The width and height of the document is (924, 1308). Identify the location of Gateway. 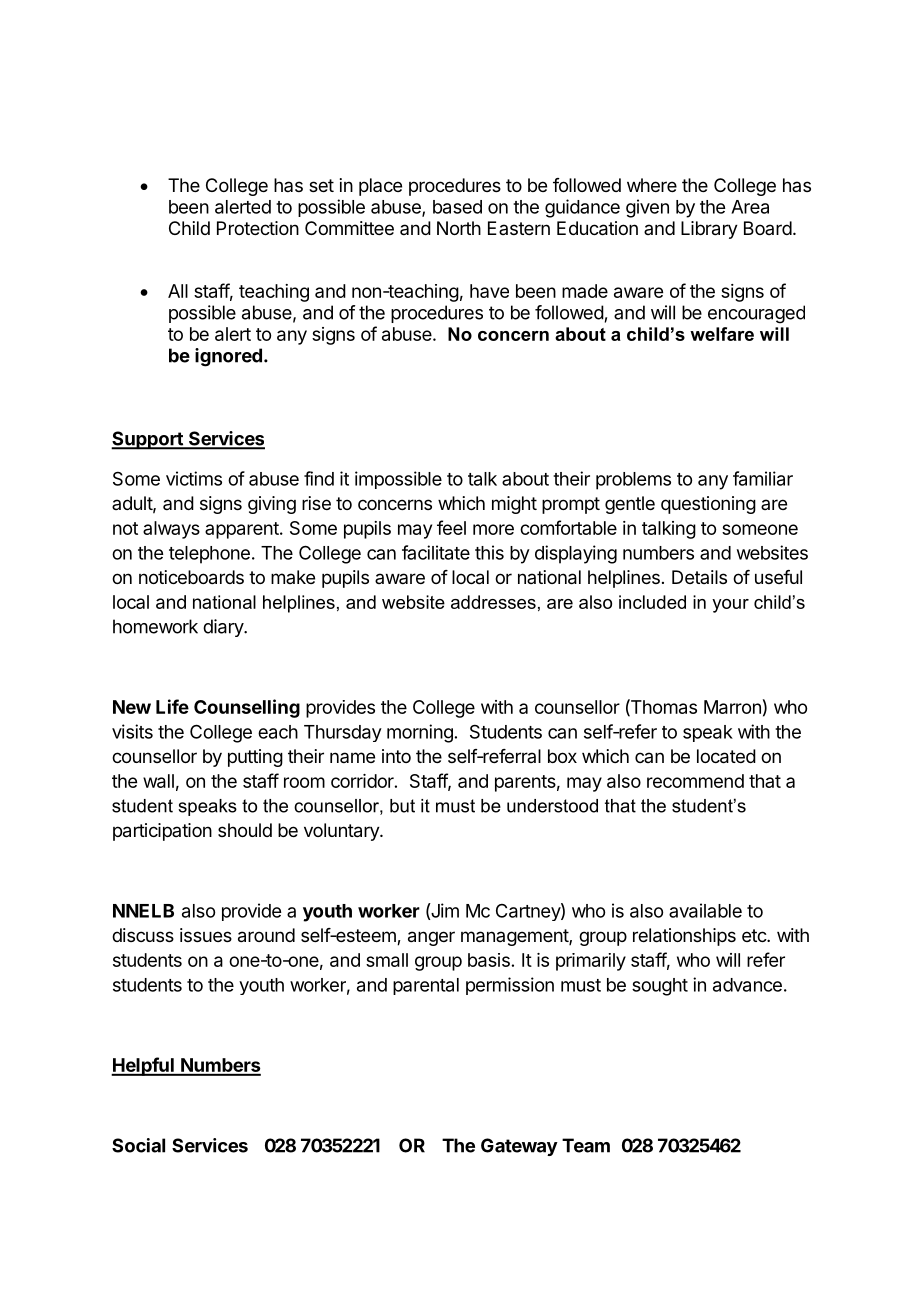
(519, 1147).
